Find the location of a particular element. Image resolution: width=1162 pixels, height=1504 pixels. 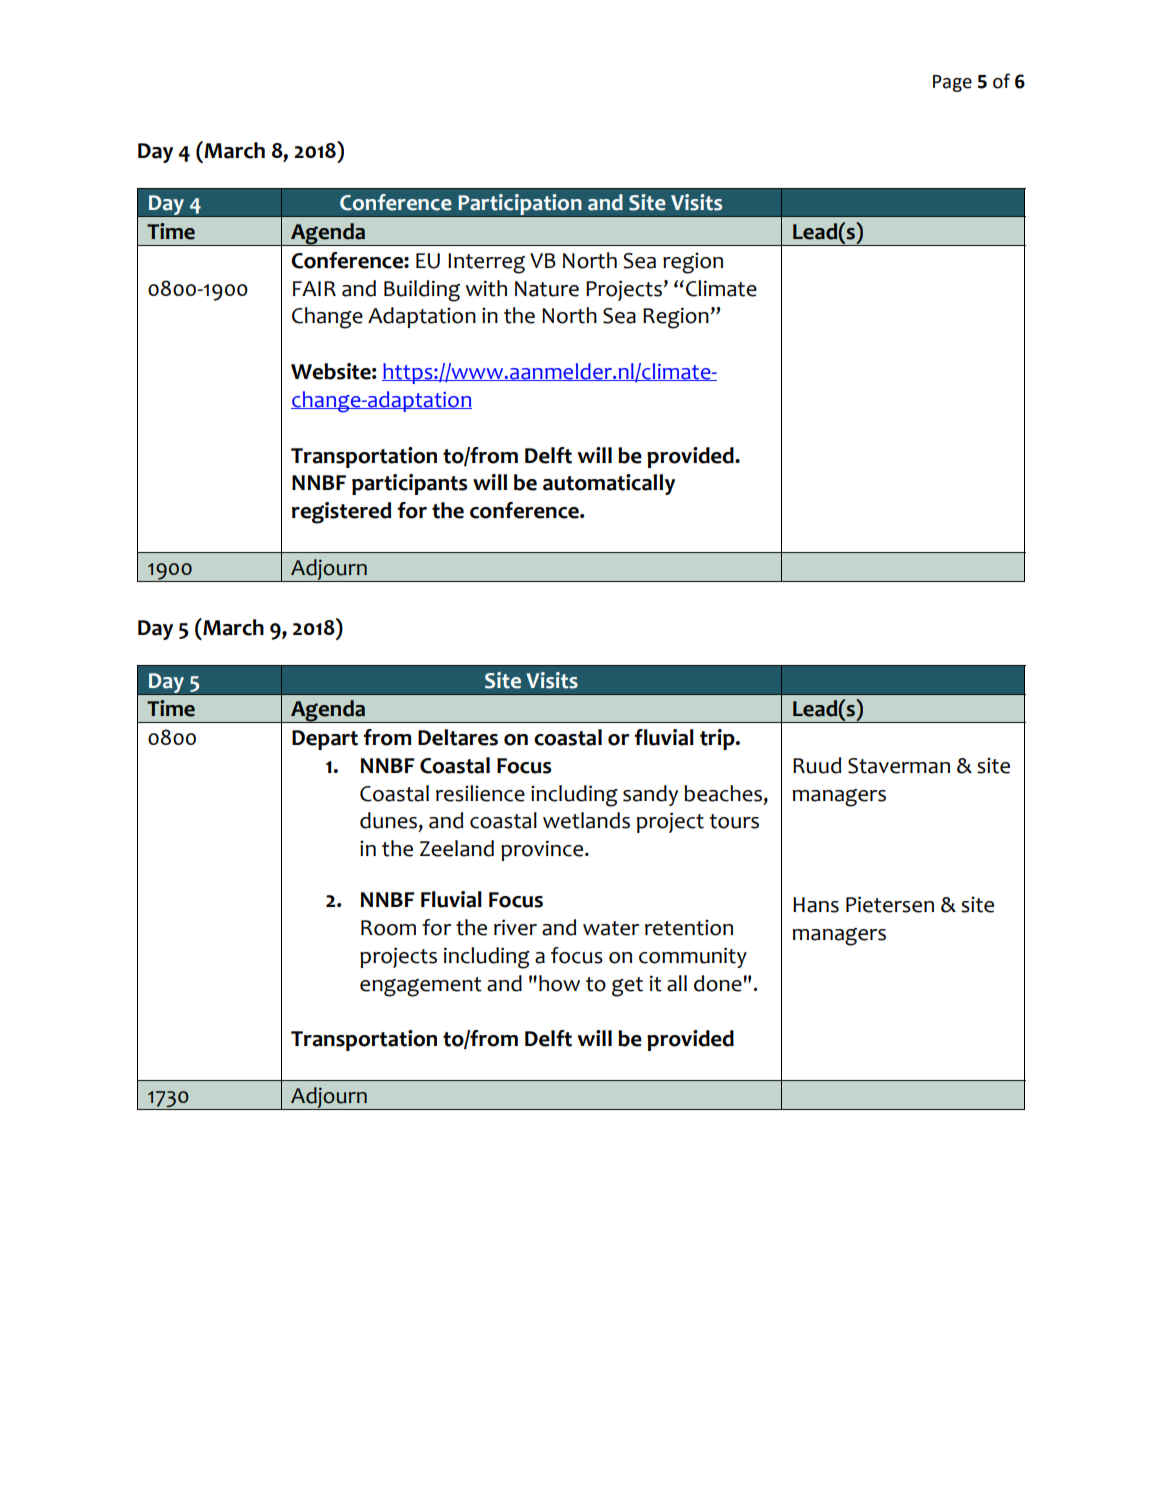

Depart is located at coordinates (325, 740).
